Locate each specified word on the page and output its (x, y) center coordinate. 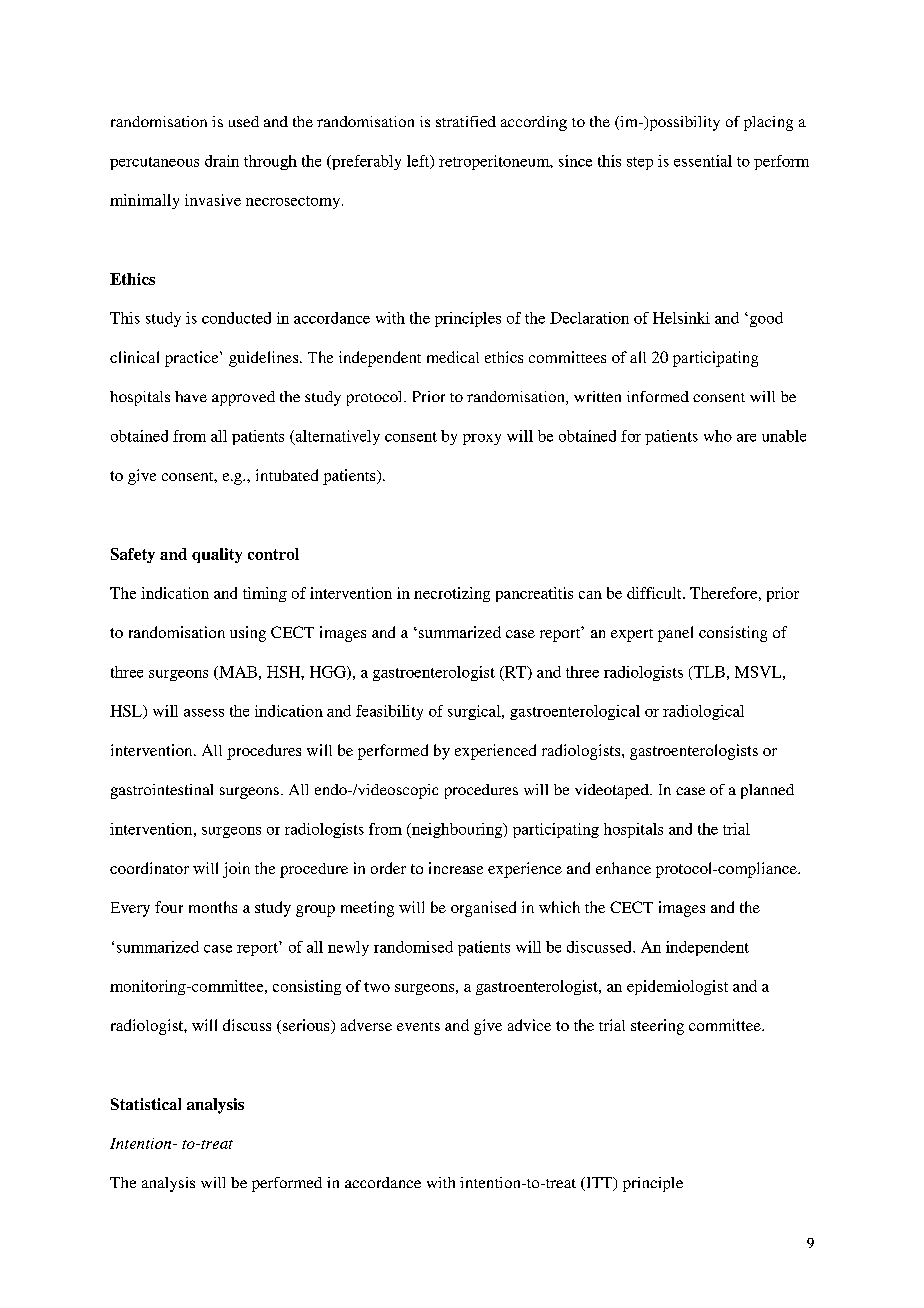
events (418, 1026)
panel (675, 634)
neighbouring (457, 830)
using (248, 634)
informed (658, 396)
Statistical (146, 1104)
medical (453, 357)
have (191, 396)
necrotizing (452, 594)
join (236, 870)
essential (703, 161)
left (419, 162)
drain (222, 161)
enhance (623, 868)
